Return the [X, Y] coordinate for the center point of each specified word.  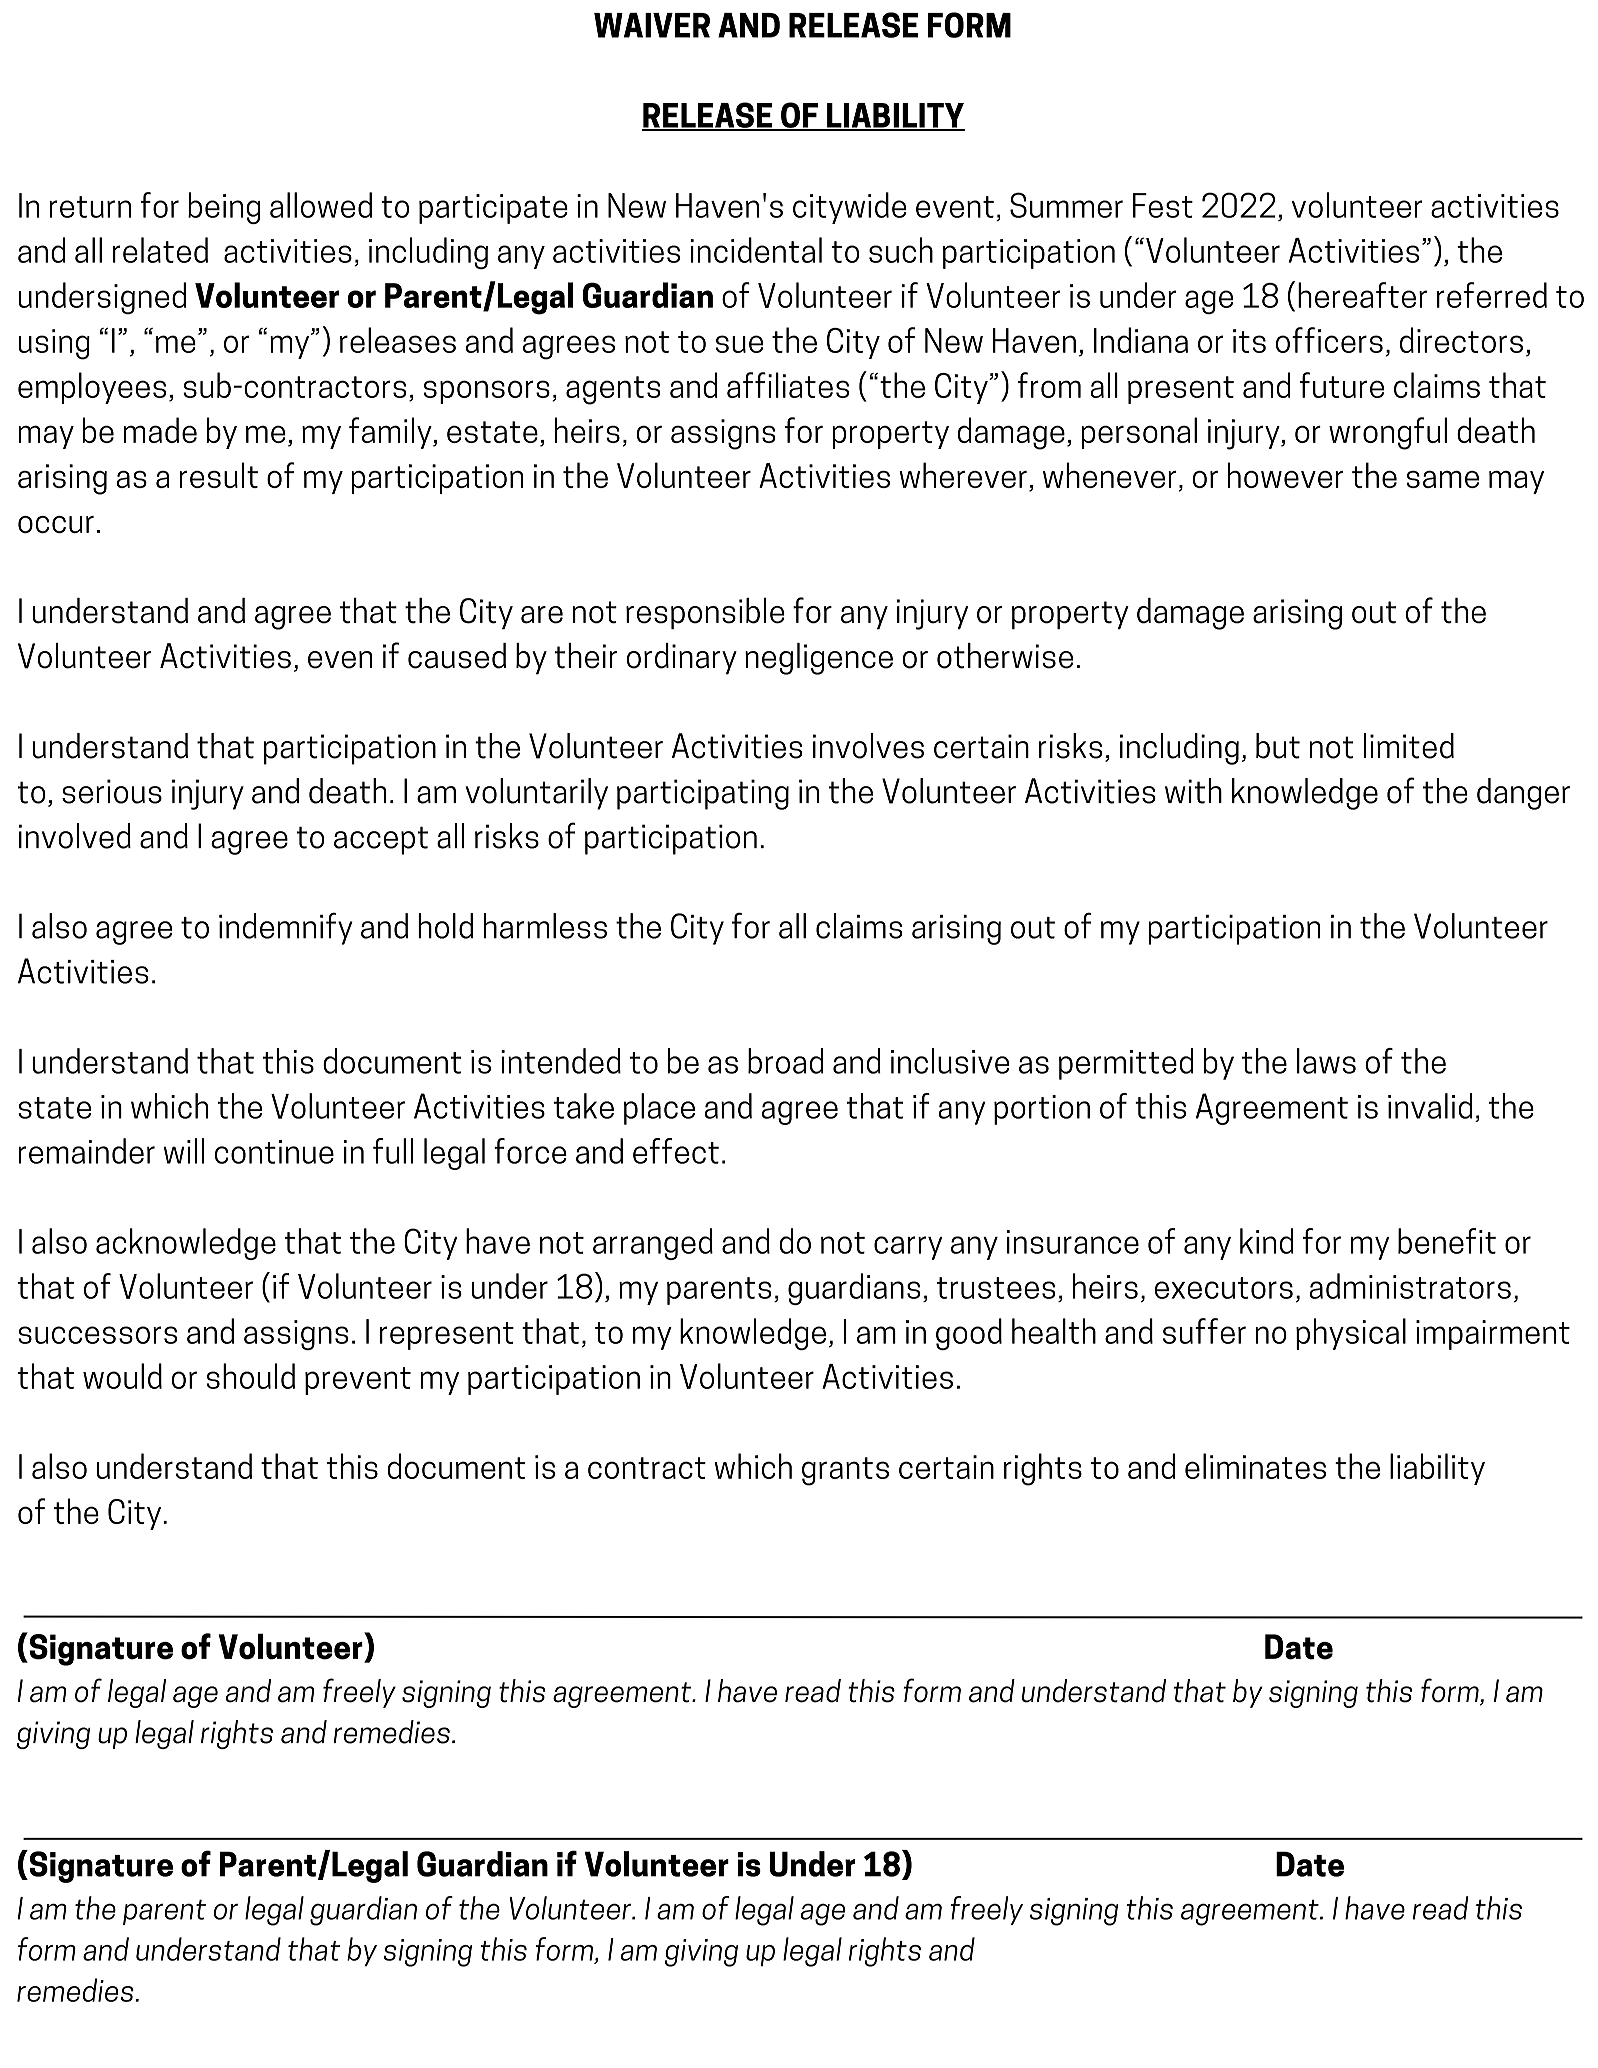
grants [845, 1471]
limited [1409, 746]
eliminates [1255, 1466]
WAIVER [652, 25]
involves [868, 746]
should [251, 1376]
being [224, 208]
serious [112, 791]
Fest [1163, 205]
